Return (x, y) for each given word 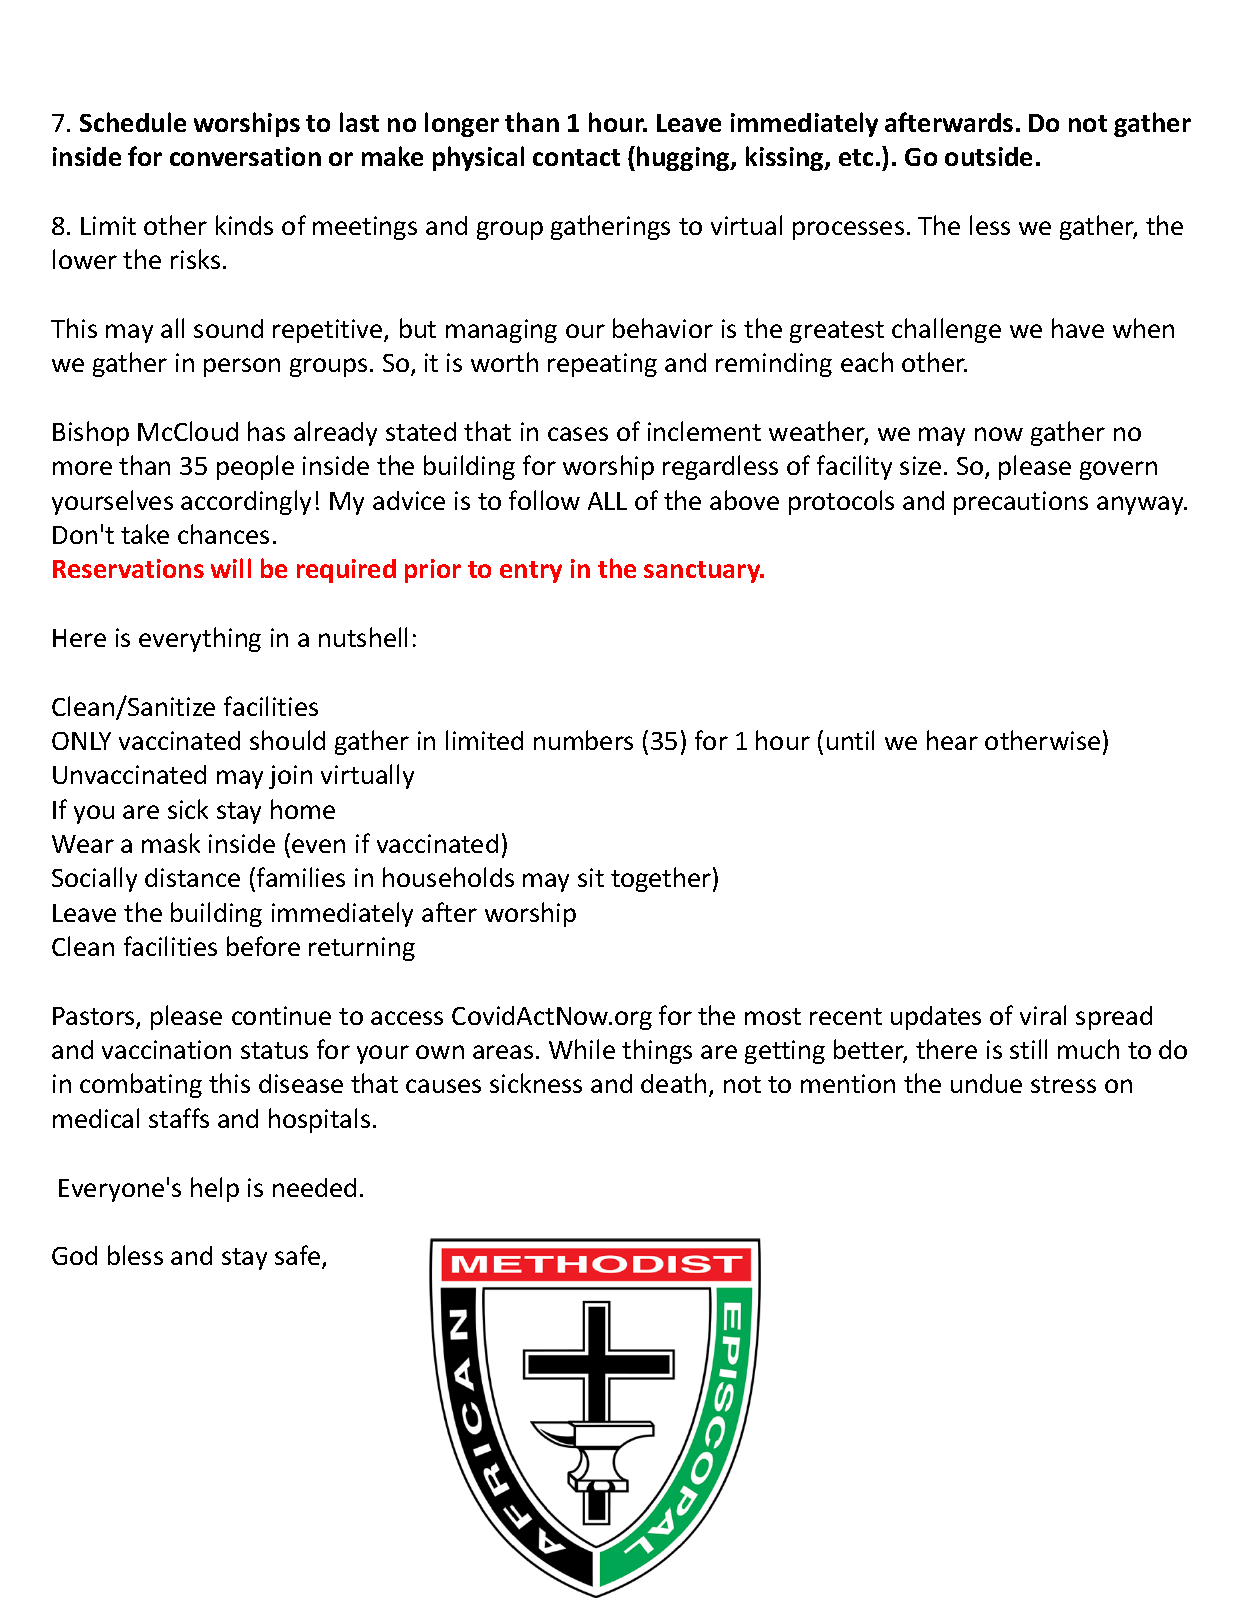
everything (200, 639)
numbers (583, 740)
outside (988, 156)
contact (576, 157)
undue (986, 1083)
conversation (245, 156)
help (215, 1189)
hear (952, 740)
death (673, 1083)
